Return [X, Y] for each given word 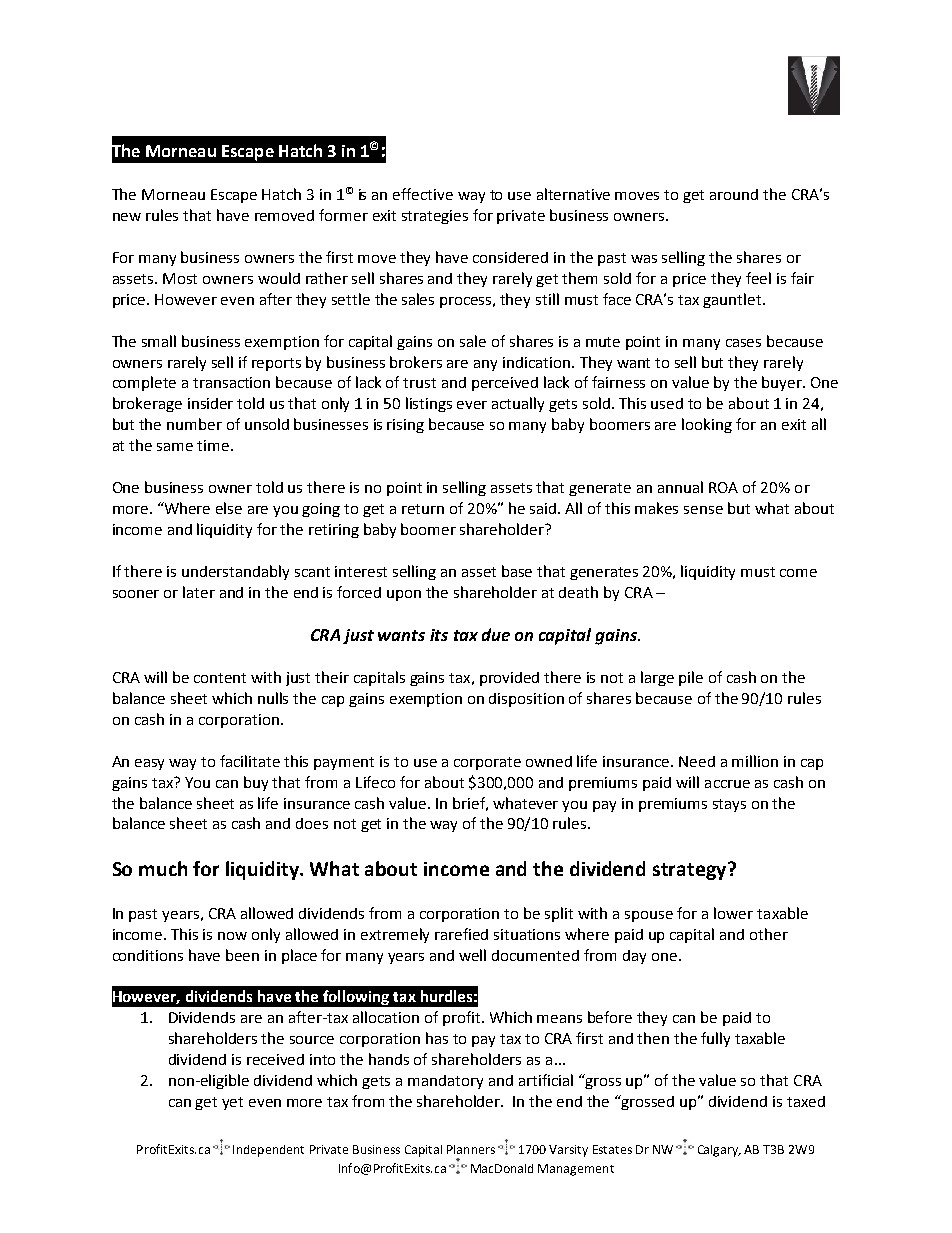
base [517, 571]
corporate [487, 763]
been [242, 955]
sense [703, 510]
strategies [435, 217]
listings [429, 404]
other [769, 934]
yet [232, 1103]
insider [210, 403]
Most [180, 278]
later [199, 592]
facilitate [250, 761]
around [734, 194]
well [472, 955]
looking [707, 425]
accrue [727, 784]
